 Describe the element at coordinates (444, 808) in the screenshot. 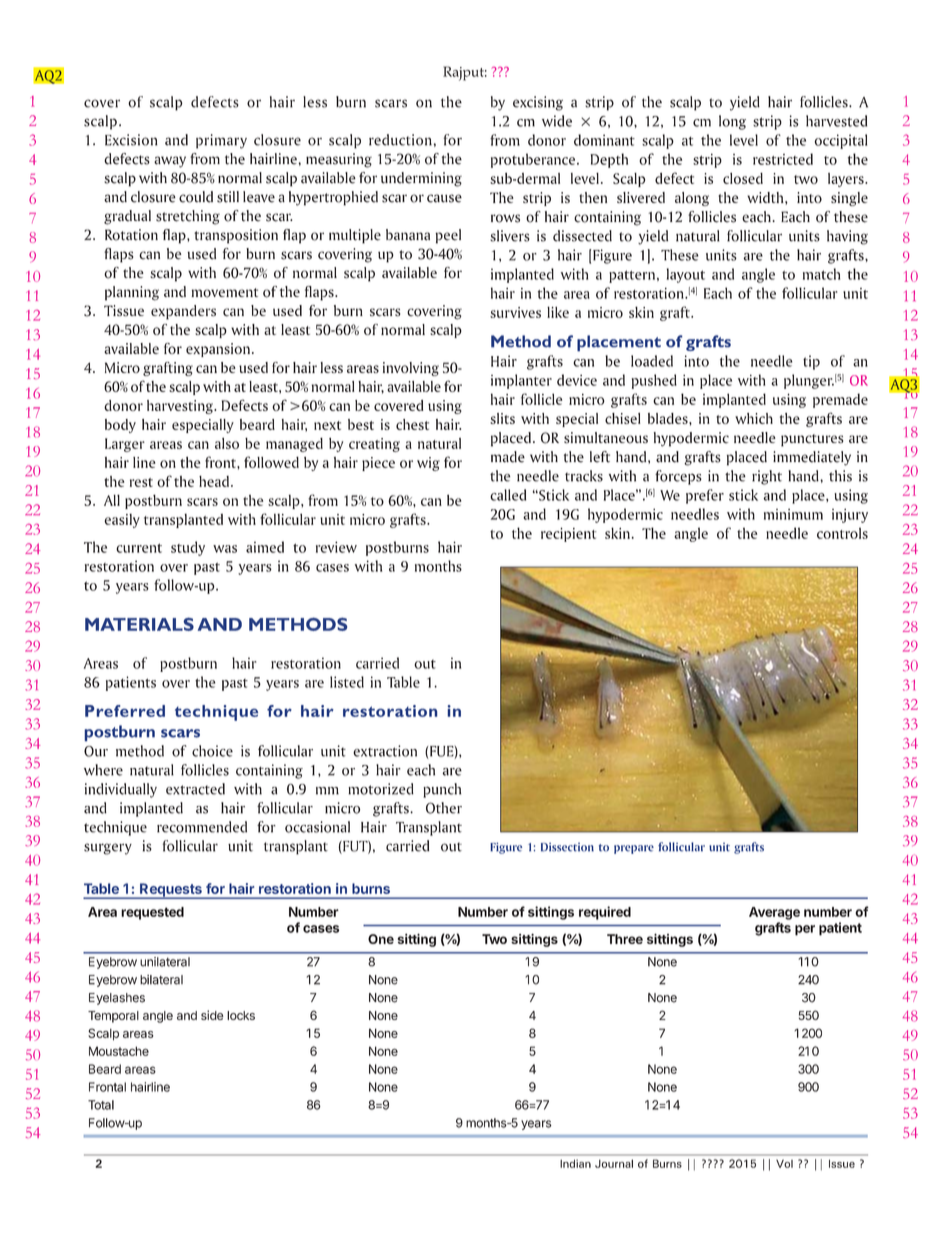

I see `Other` at that location.
